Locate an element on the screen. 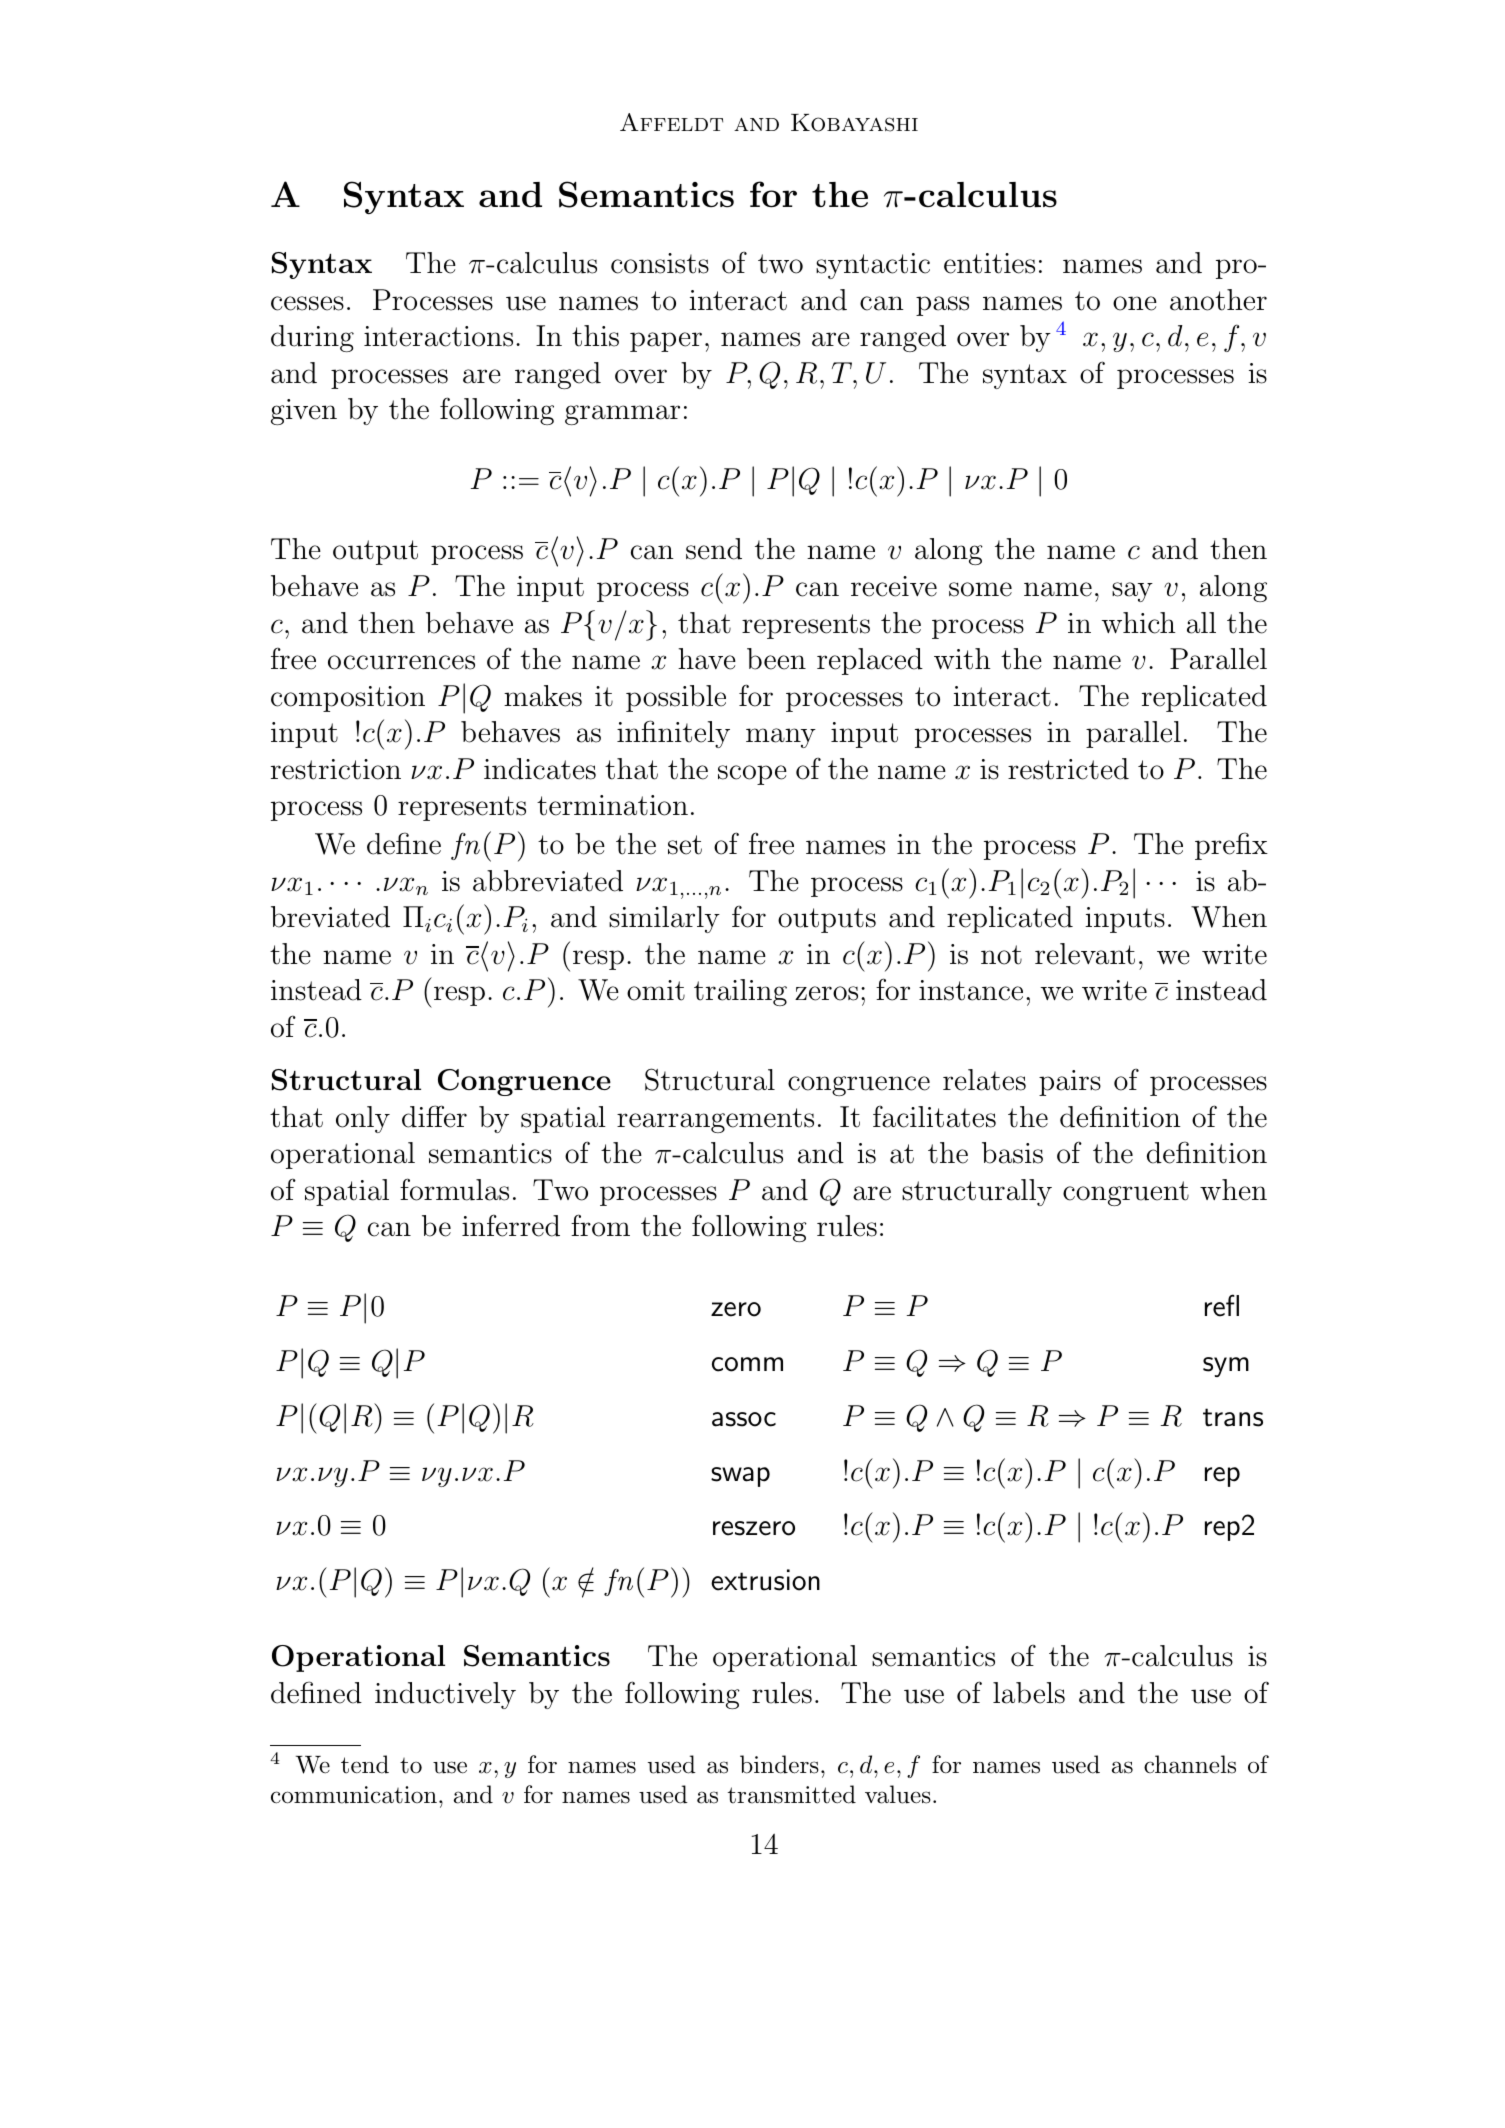  one is located at coordinates (1135, 303).
